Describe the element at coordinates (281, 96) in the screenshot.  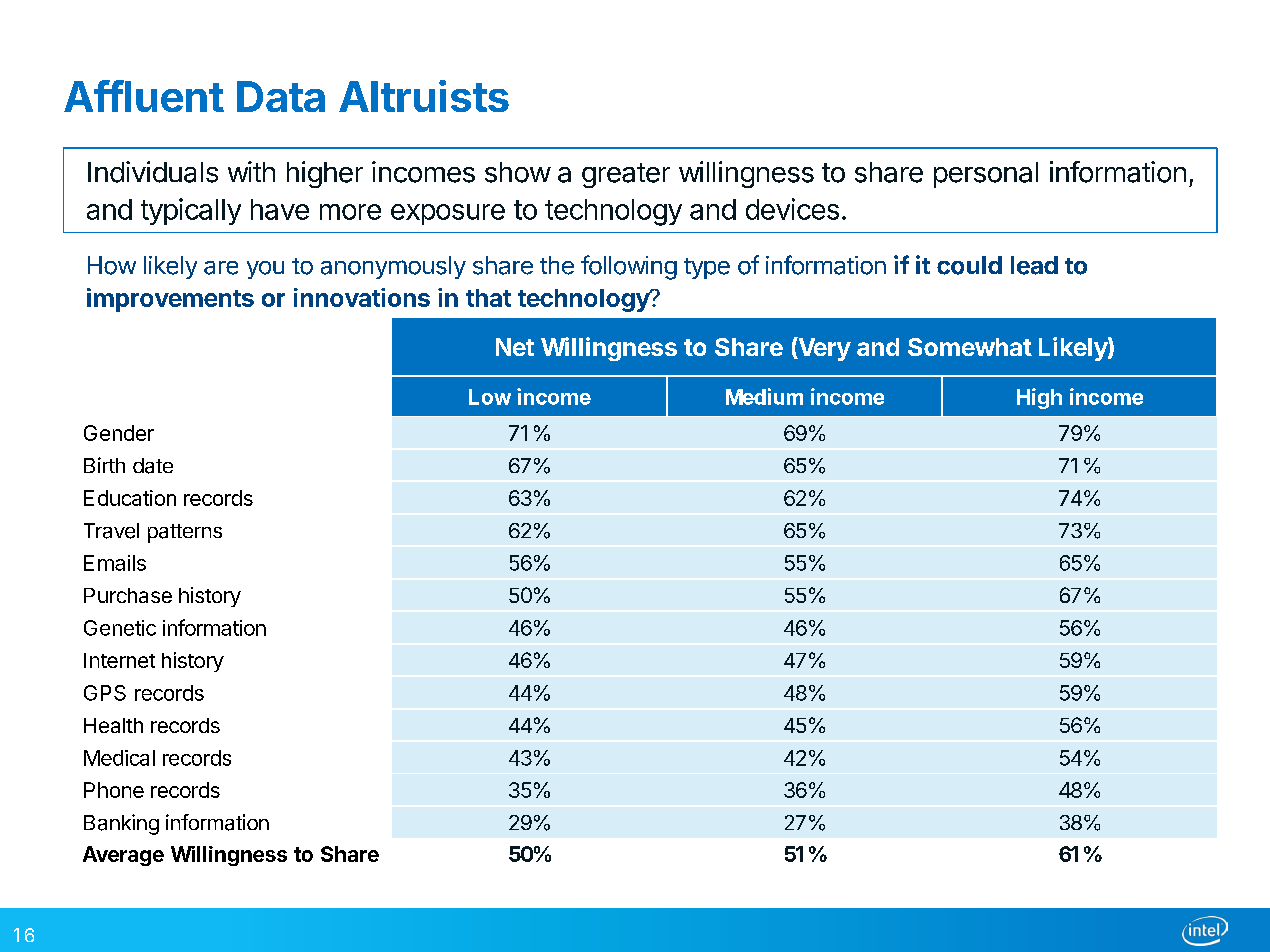
I see `Data` at that location.
